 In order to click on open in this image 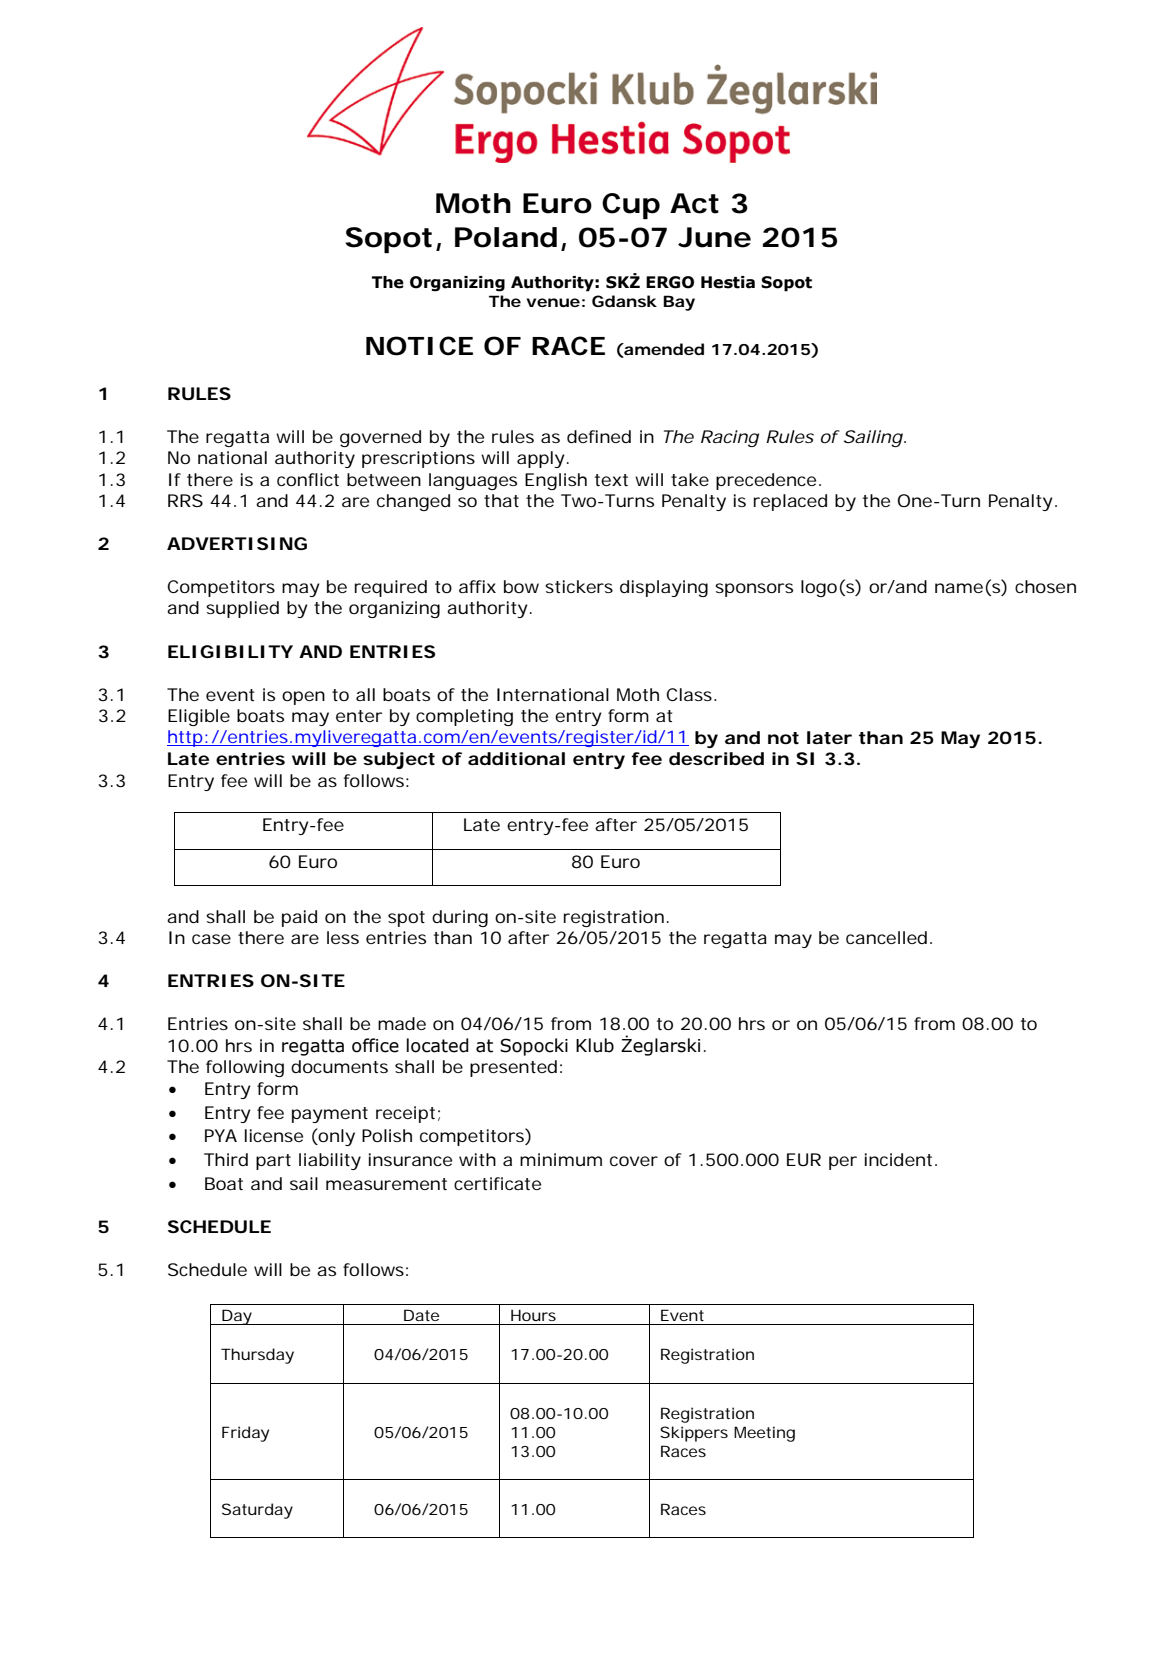, I will do `click(303, 698)`.
